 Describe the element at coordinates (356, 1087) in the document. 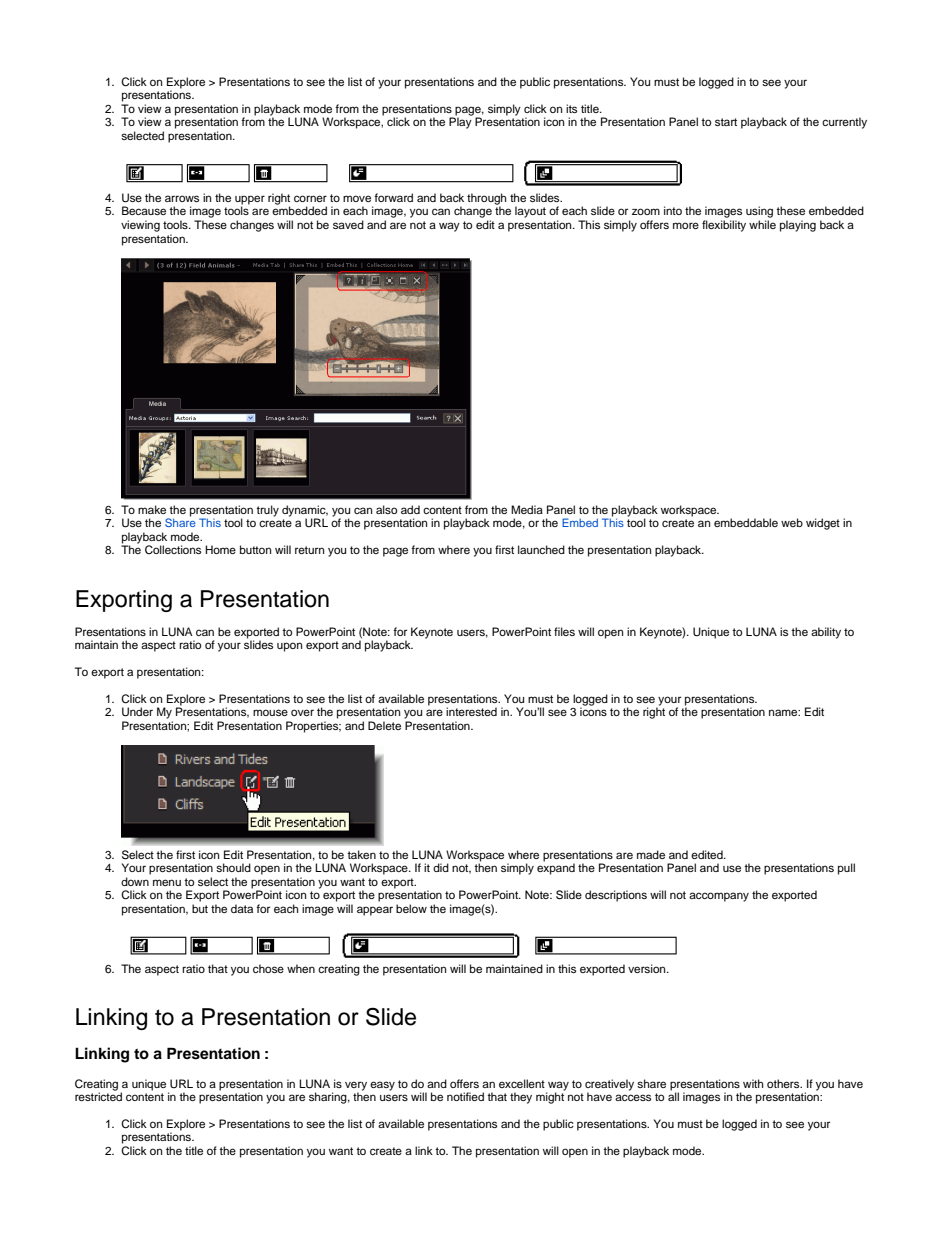

I see `very` at that location.
